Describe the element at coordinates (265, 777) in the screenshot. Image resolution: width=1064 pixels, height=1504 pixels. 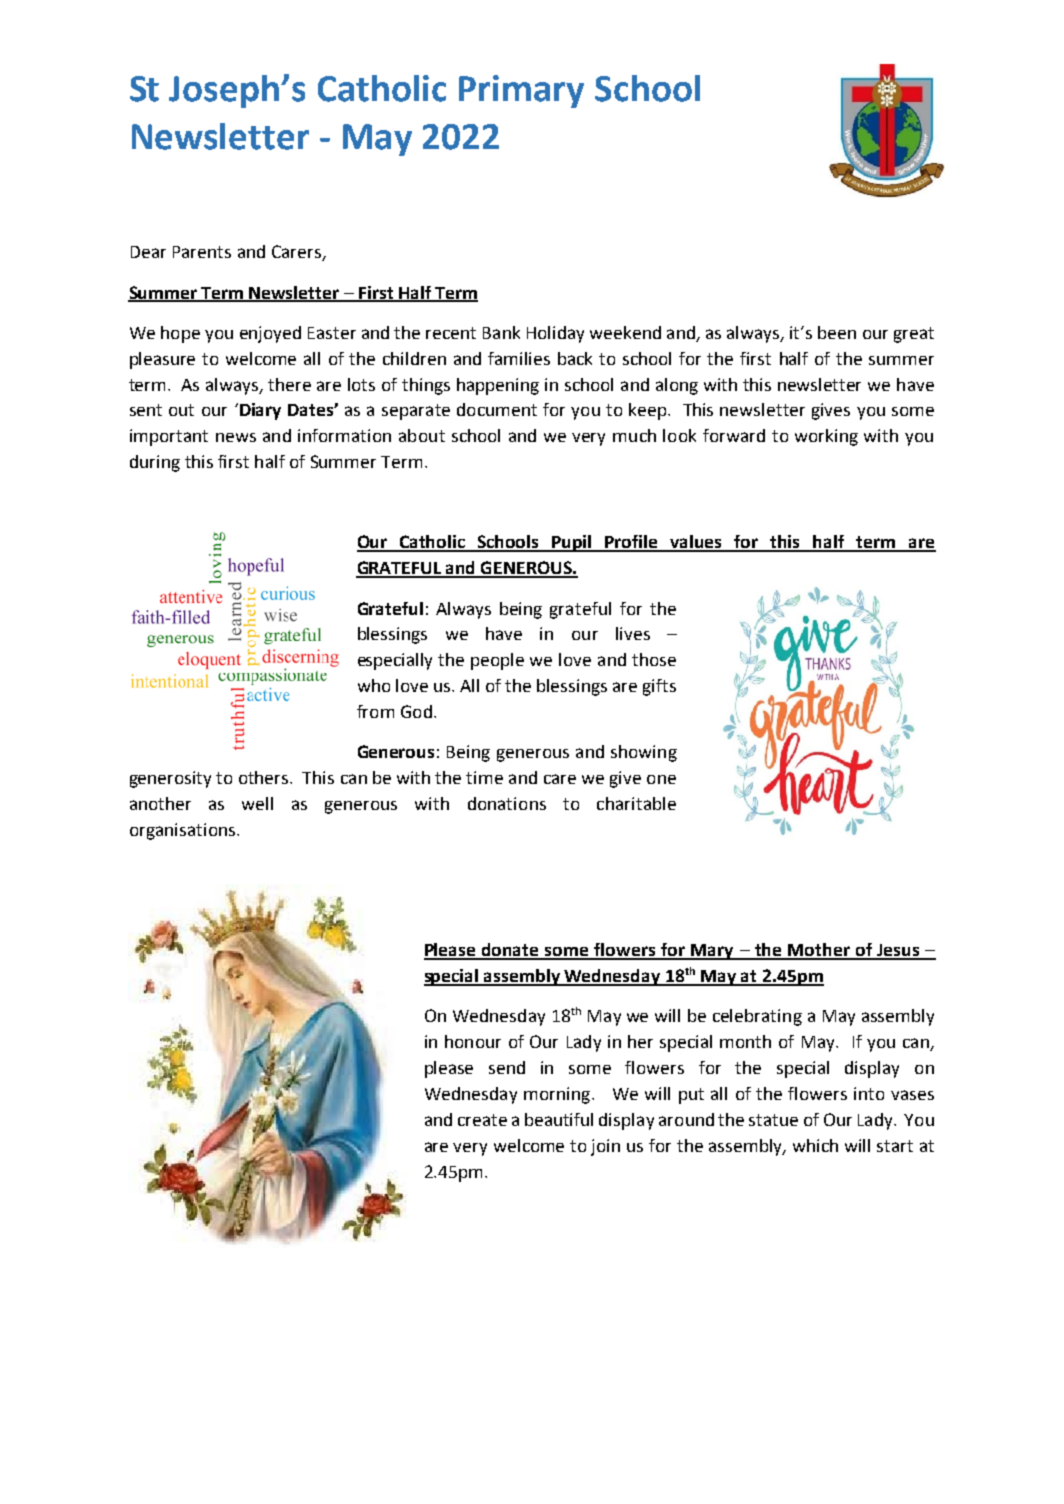
I see `others` at that location.
